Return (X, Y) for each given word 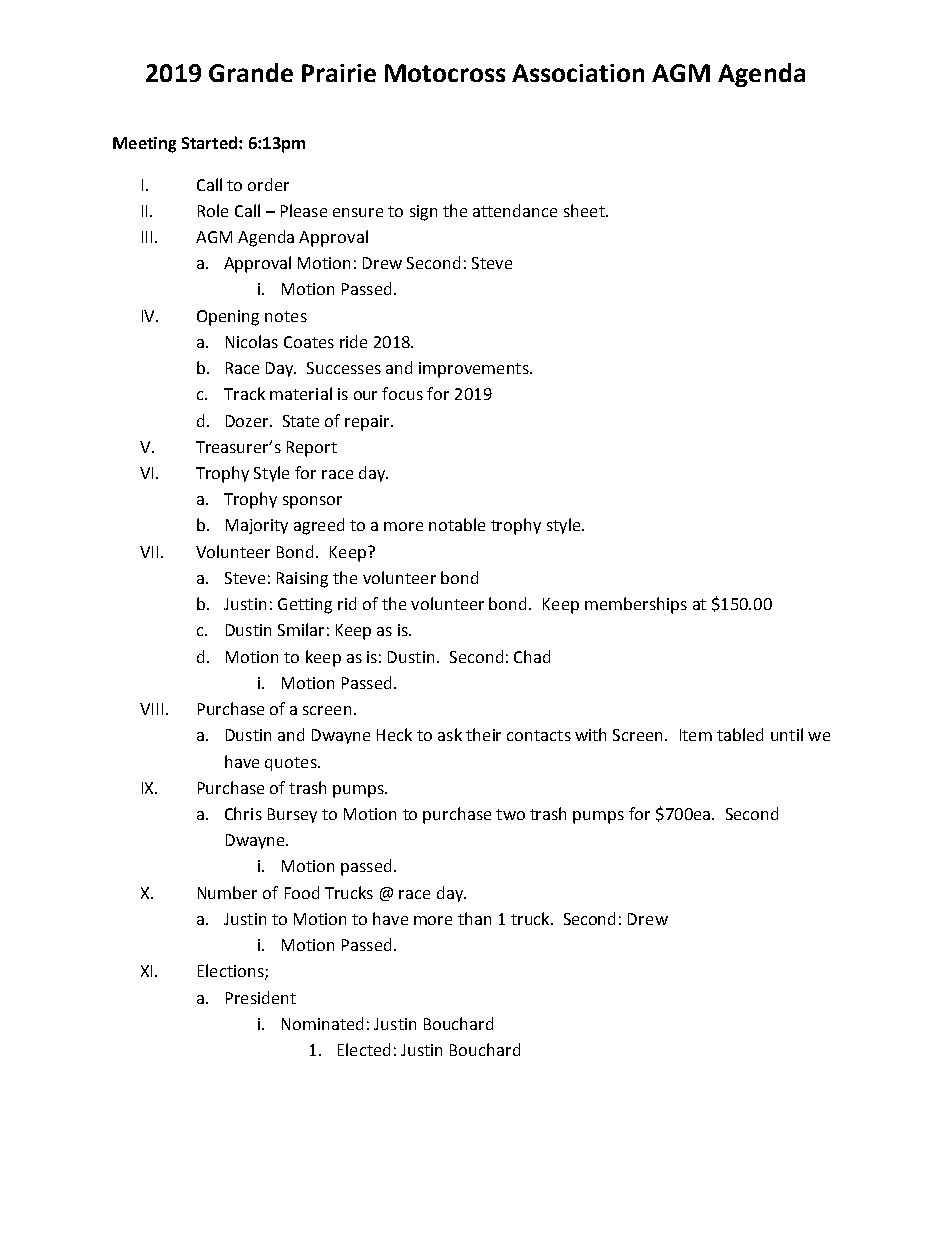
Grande (251, 72)
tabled (740, 734)
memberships (636, 605)
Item (696, 735)
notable (457, 524)
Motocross (445, 73)
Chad (532, 656)
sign (423, 213)
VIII (151, 709)
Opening (228, 318)
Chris (243, 813)
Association (578, 73)
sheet (585, 210)
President (261, 997)
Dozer (248, 421)
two (510, 814)
